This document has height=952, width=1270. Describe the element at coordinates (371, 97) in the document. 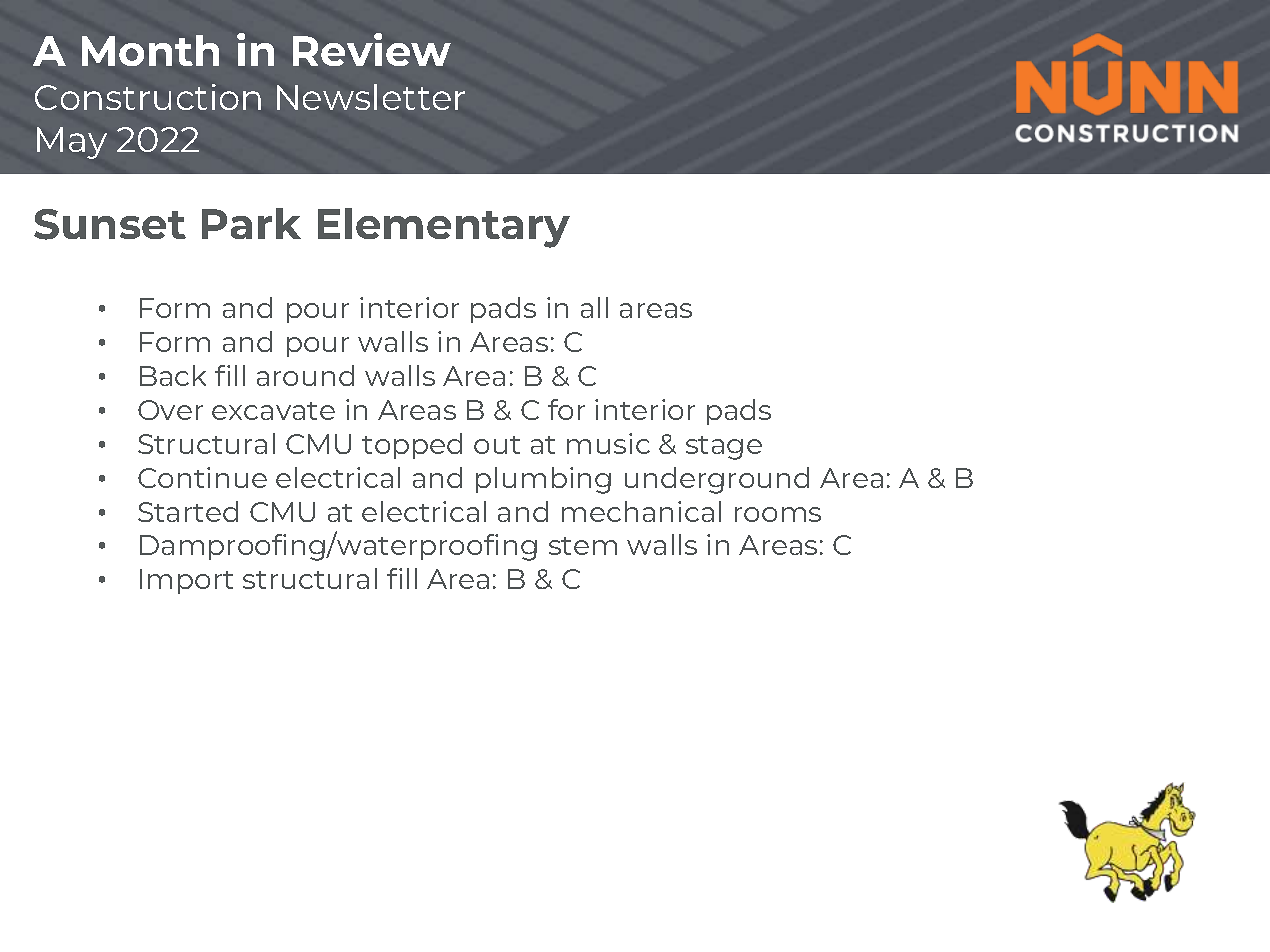

I see `Newsletter` at that location.
